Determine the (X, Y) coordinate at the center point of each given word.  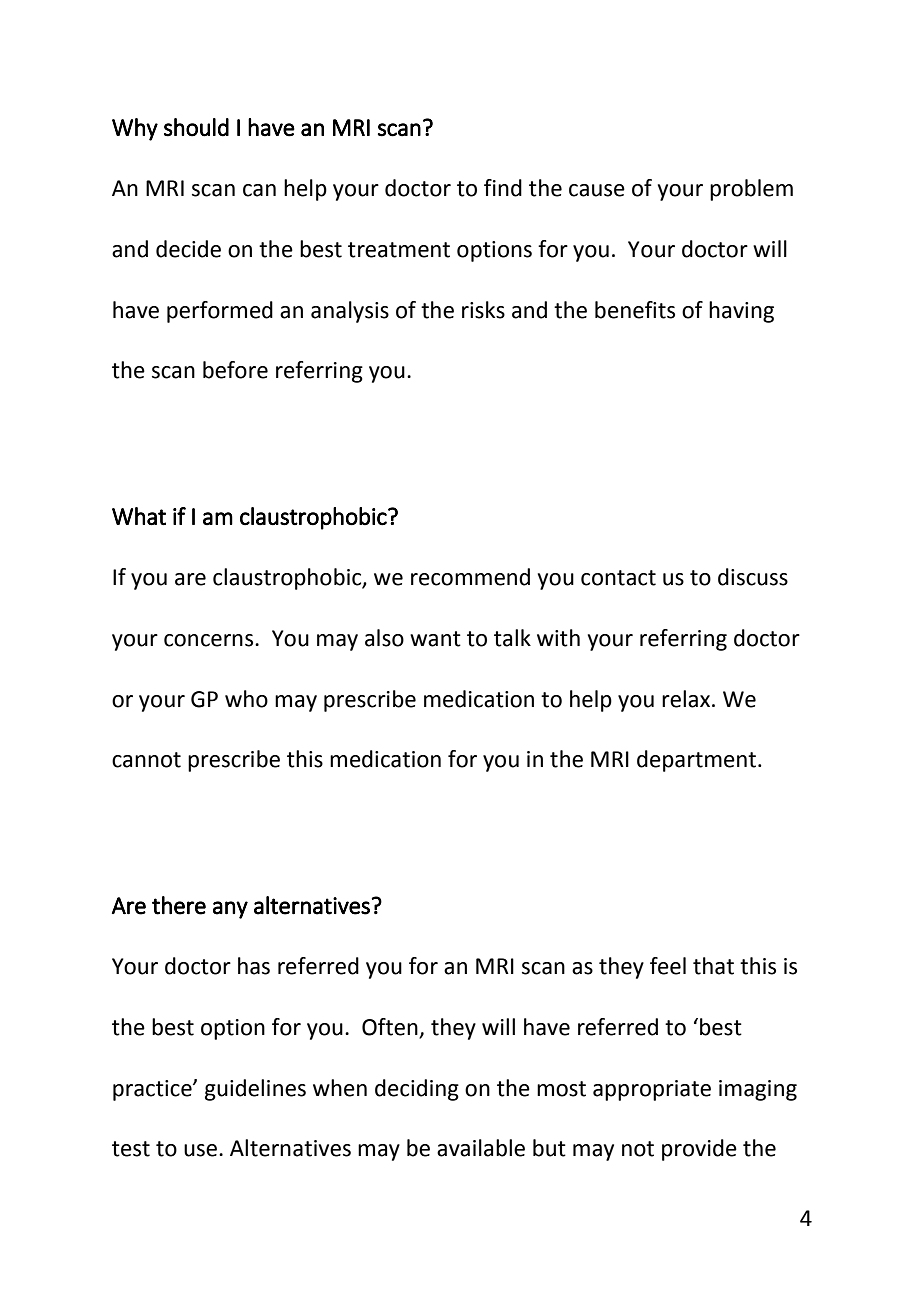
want (435, 639)
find (503, 188)
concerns (210, 640)
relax (687, 699)
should (196, 127)
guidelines (255, 1090)
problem (751, 190)
